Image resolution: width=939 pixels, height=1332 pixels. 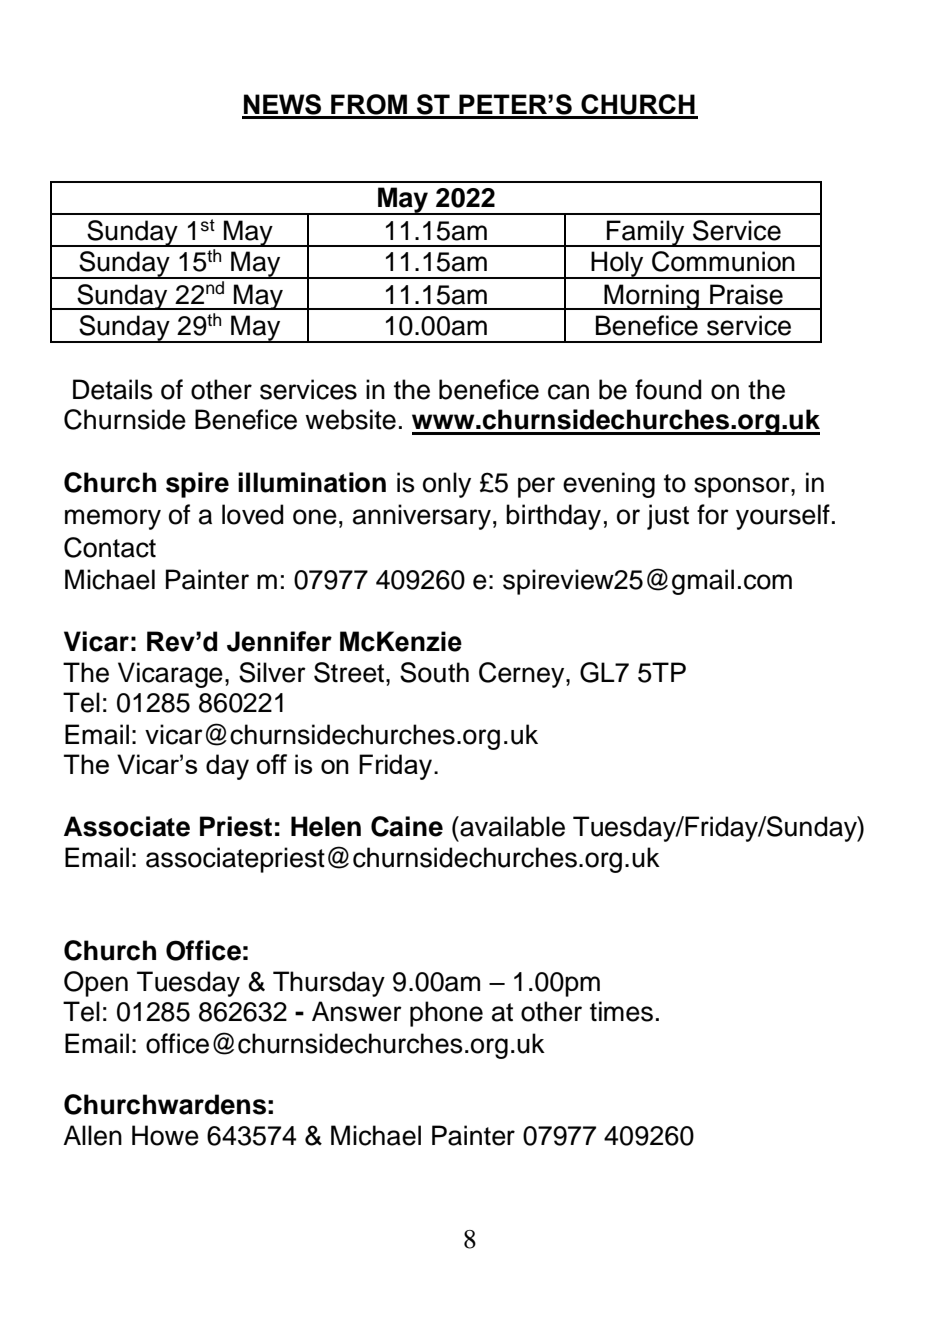 What do you see at coordinates (446, 1014) in the page?
I see `phone` at bounding box center [446, 1014].
